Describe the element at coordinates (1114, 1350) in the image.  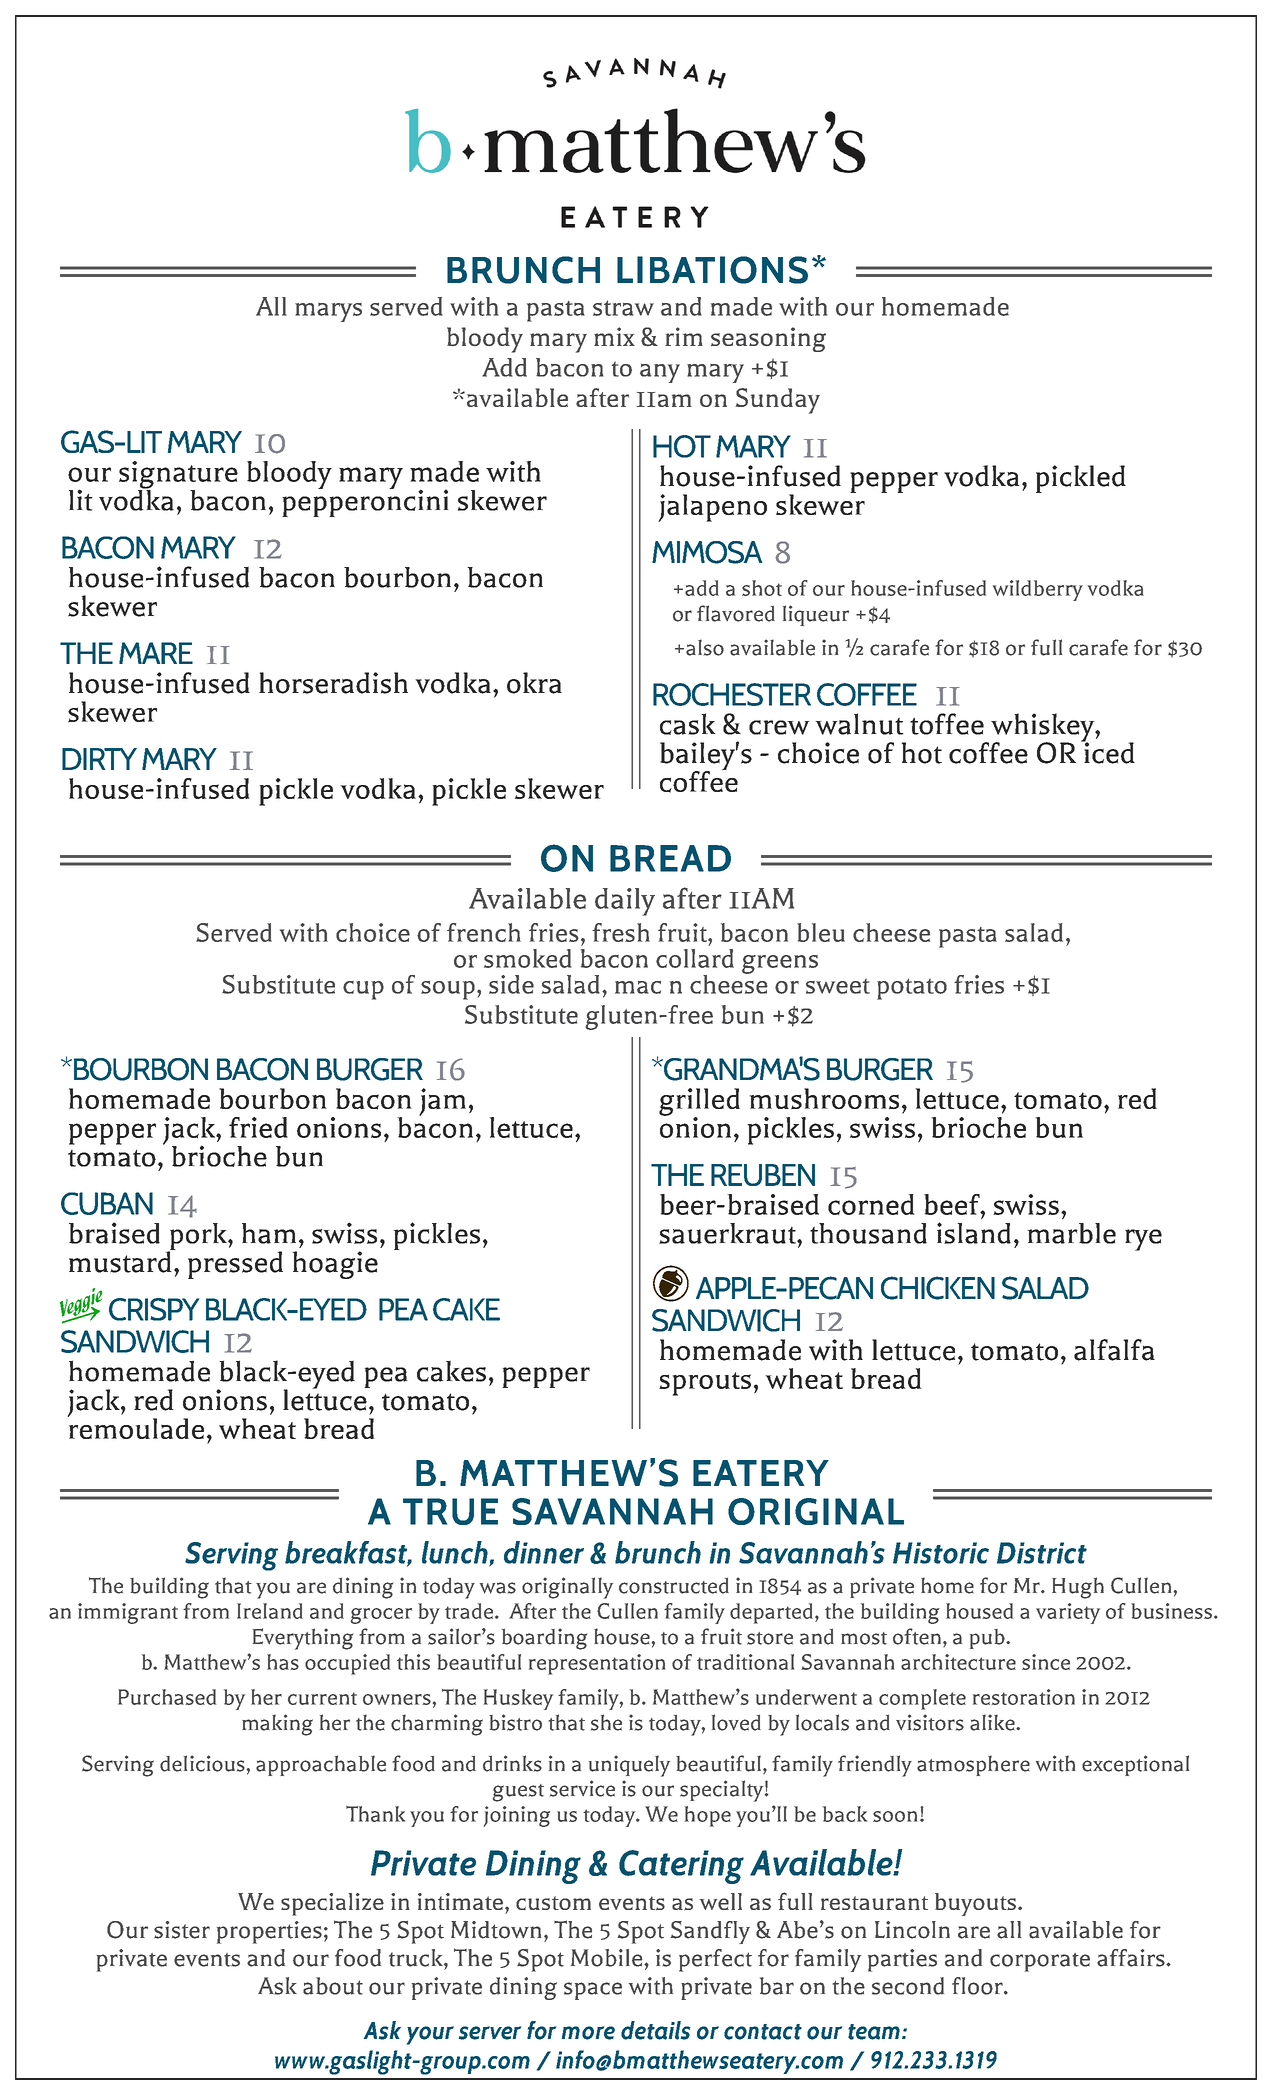
I see `alfalfa` at that location.
